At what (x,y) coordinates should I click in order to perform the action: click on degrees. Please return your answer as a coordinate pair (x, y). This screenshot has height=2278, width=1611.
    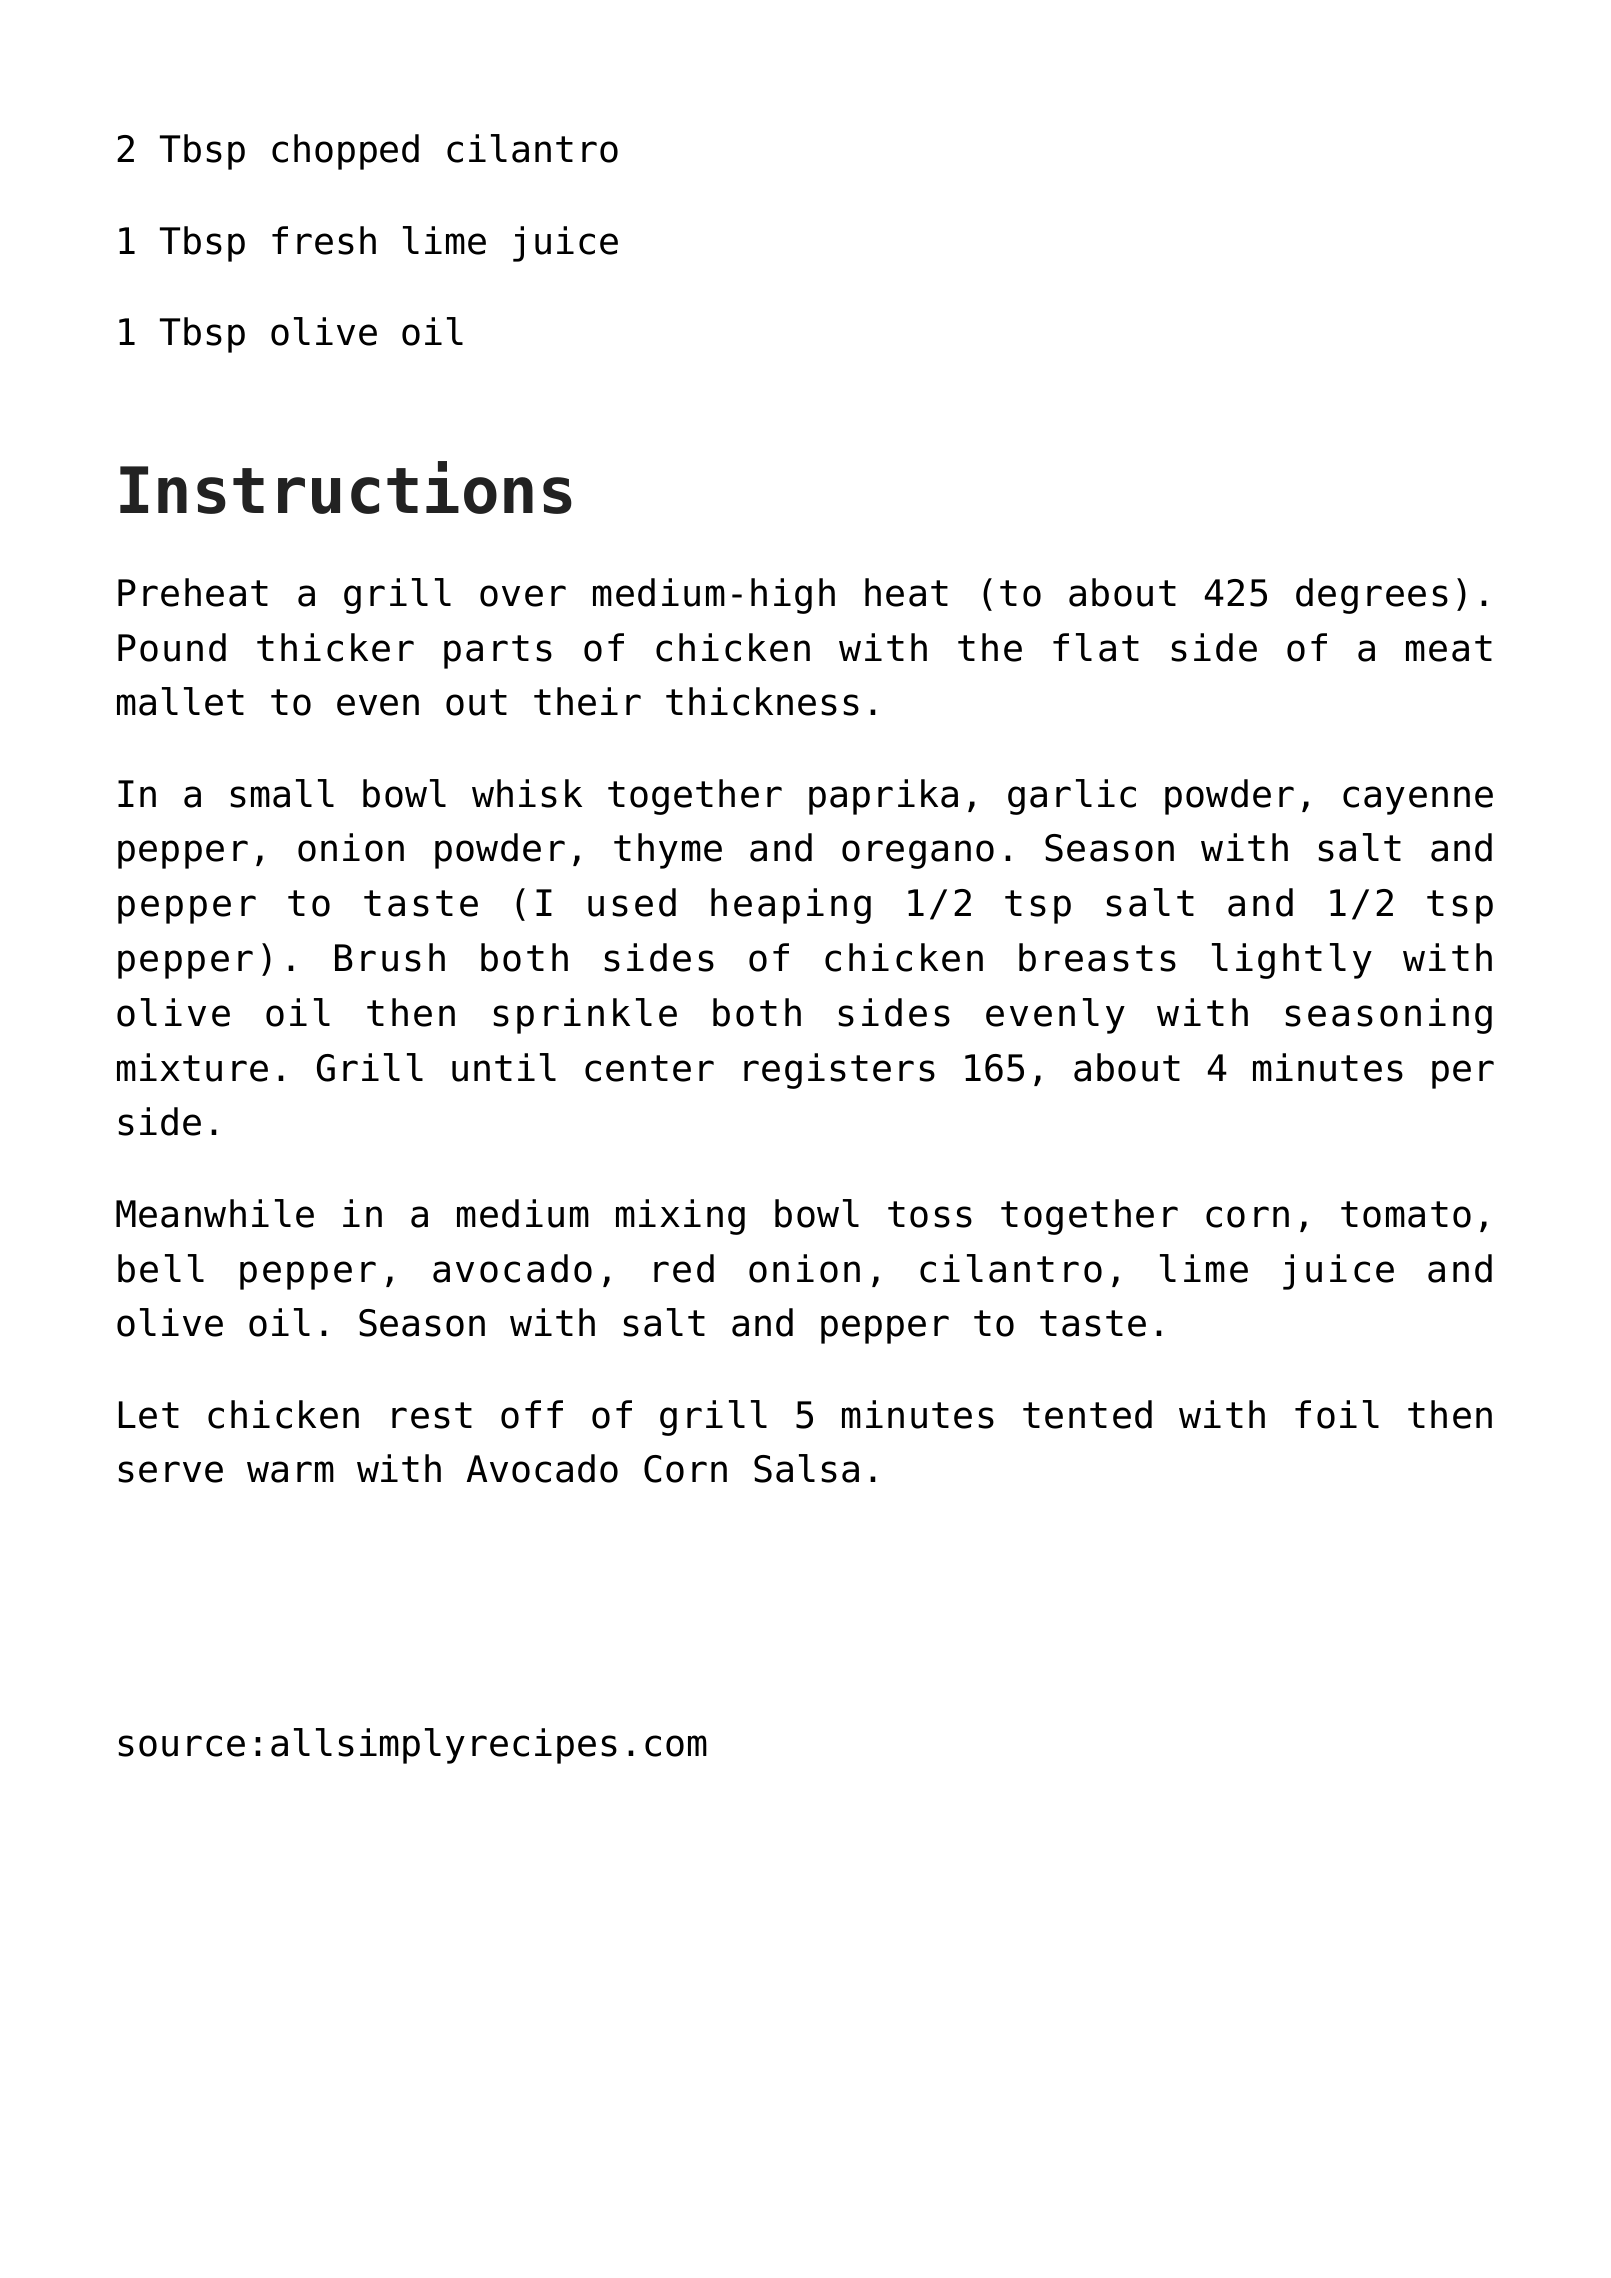
    Looking at the image, I should click on (1372, 596).
